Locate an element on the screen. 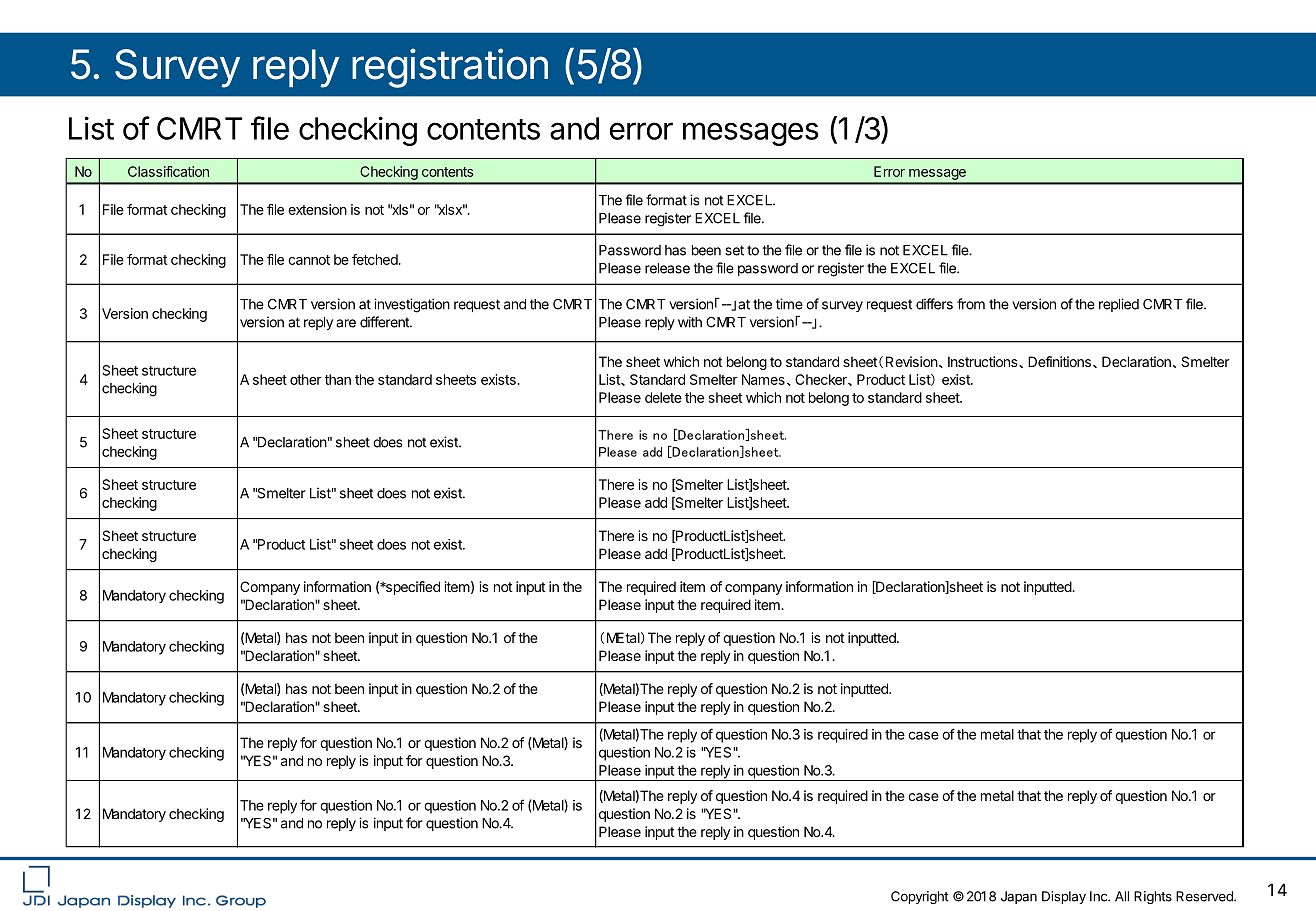 The image size is (1316, 911). Inc is located at coordinates (1099, 896).
